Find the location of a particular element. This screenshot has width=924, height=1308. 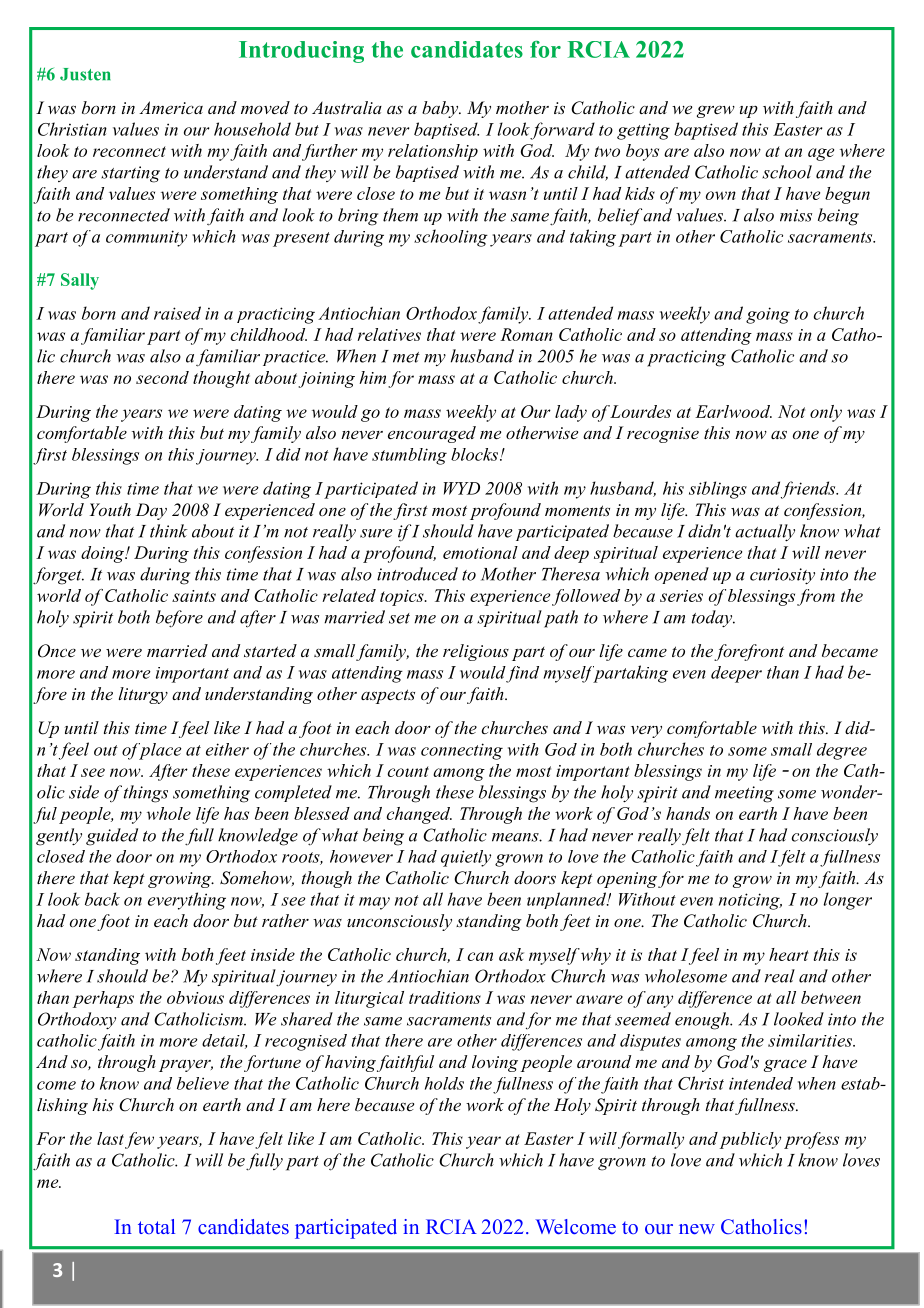

America is located at coordinates (171, 107).
